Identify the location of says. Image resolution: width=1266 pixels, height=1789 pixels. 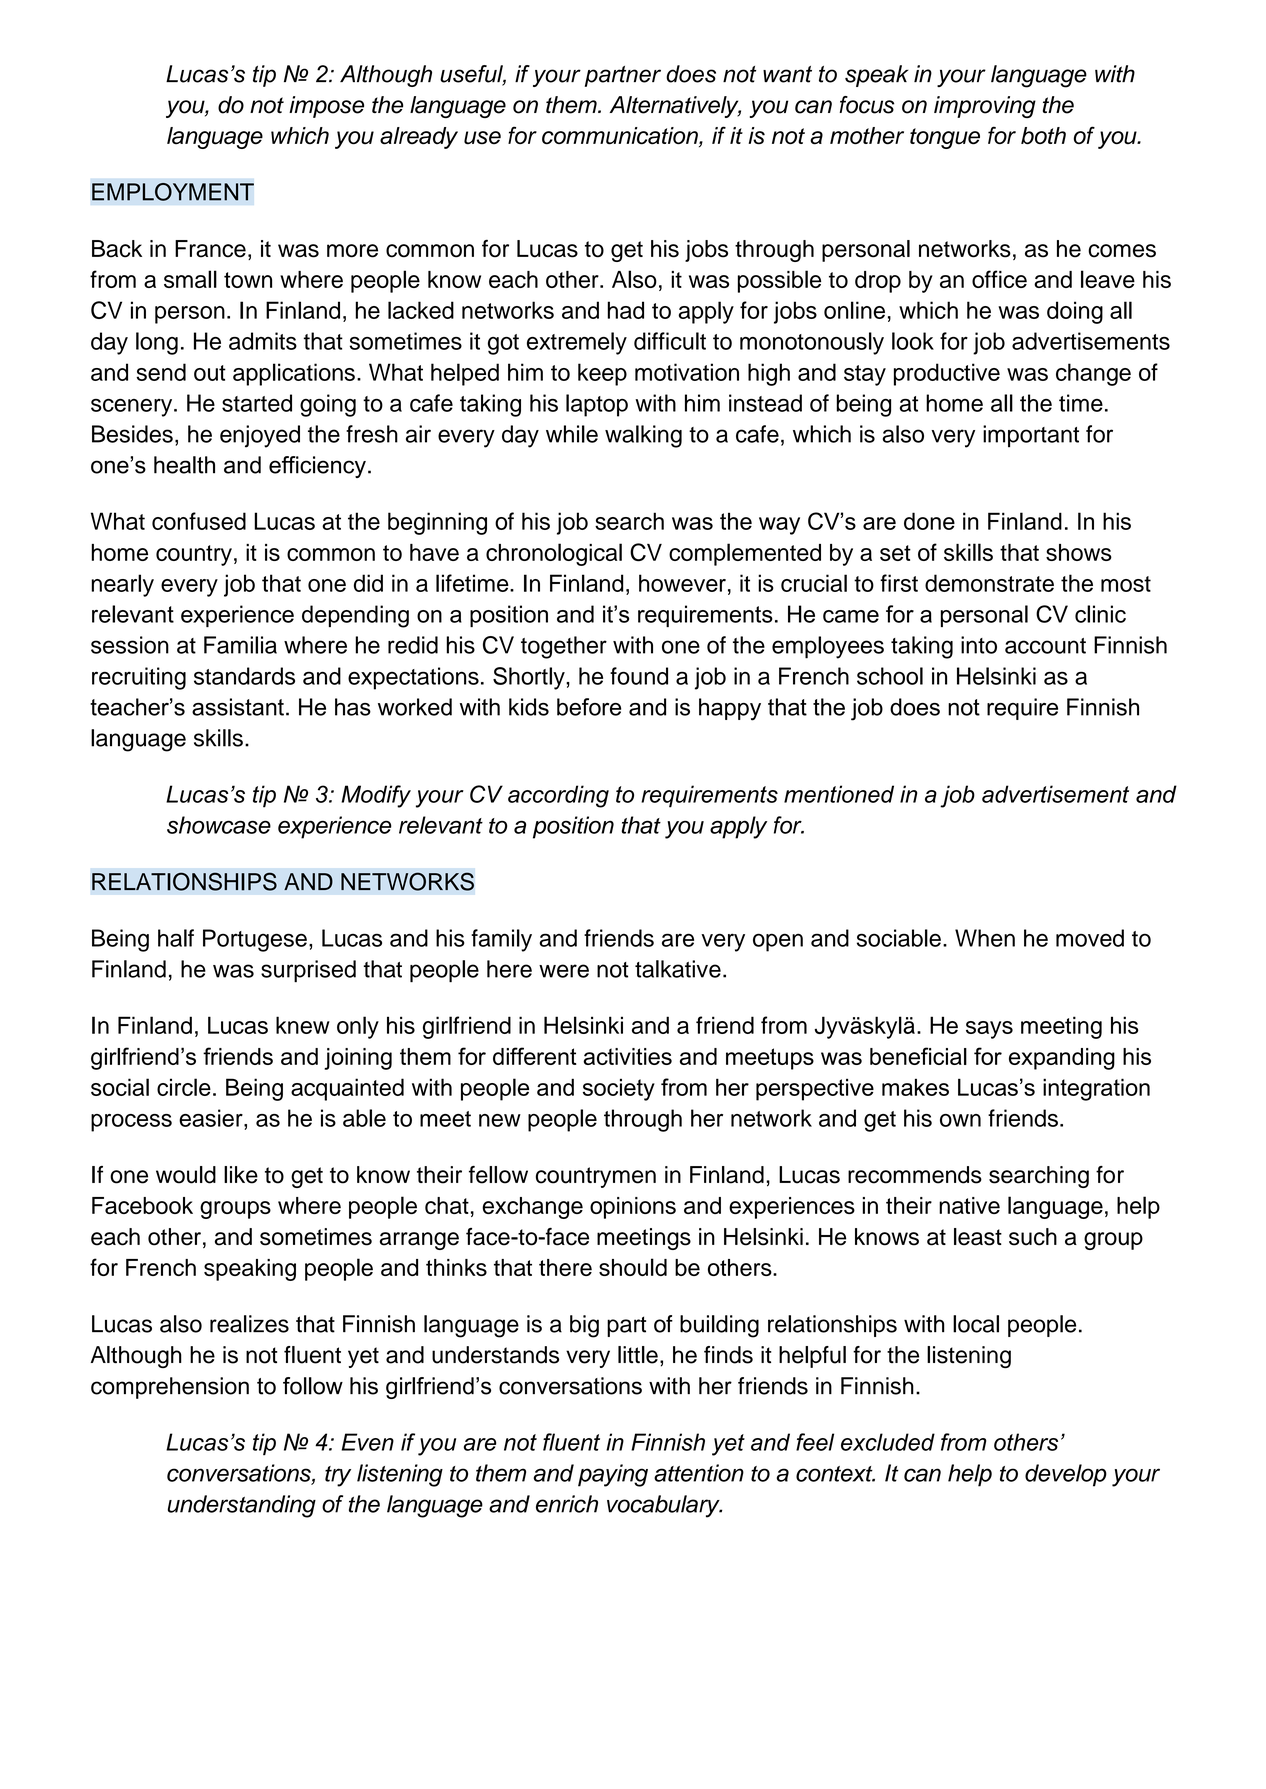
(989, 1030).
